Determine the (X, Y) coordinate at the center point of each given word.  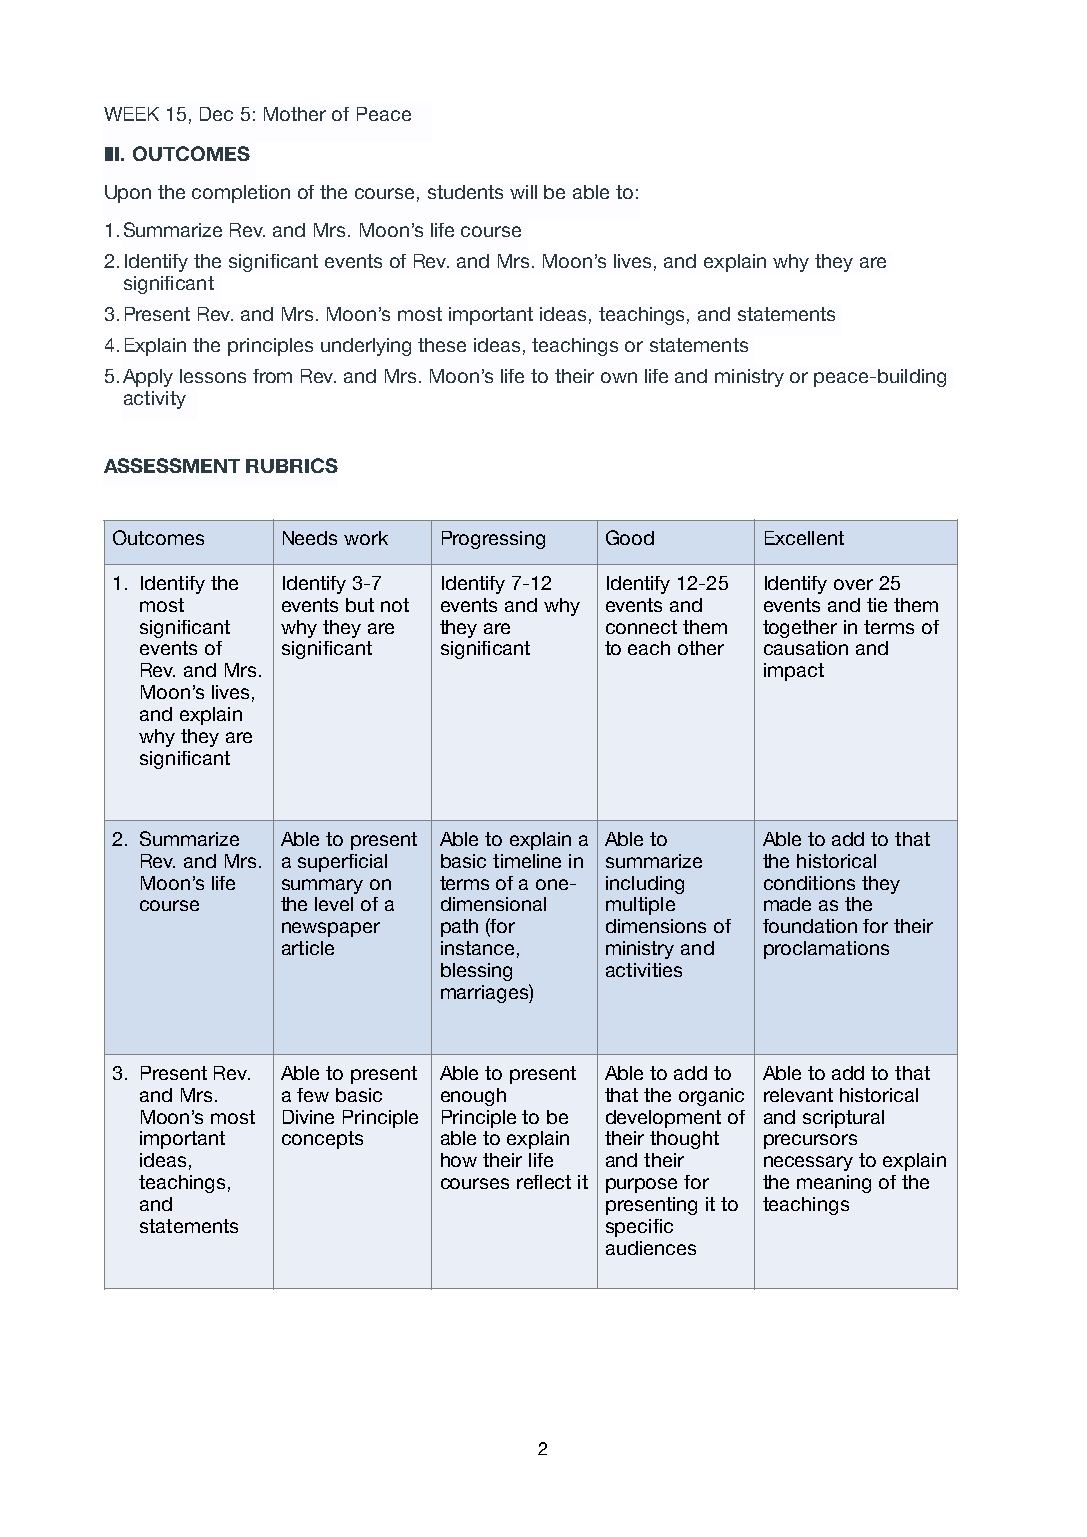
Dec (216, 114)
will (523, 192)
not (395, 605)
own (619, 377)
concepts (322, 1140)
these (442, 345)
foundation (810, 926)
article (308, 948)
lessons (213, 376)
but (360, 605)
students (465, 192)
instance (477, 948)
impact (794, 672)
